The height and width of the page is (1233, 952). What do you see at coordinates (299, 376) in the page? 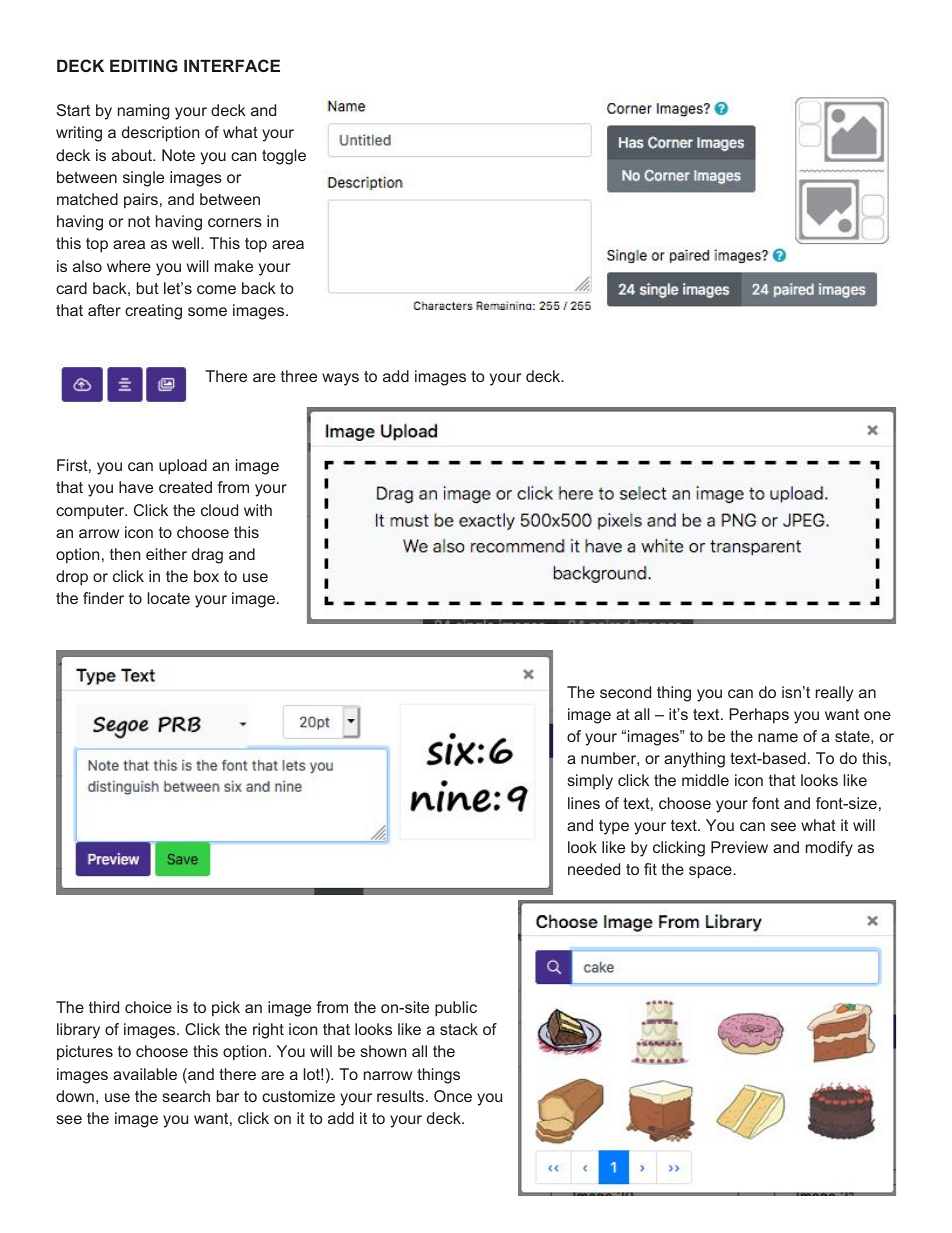
I see `three` at bounding box center [299, 376].
